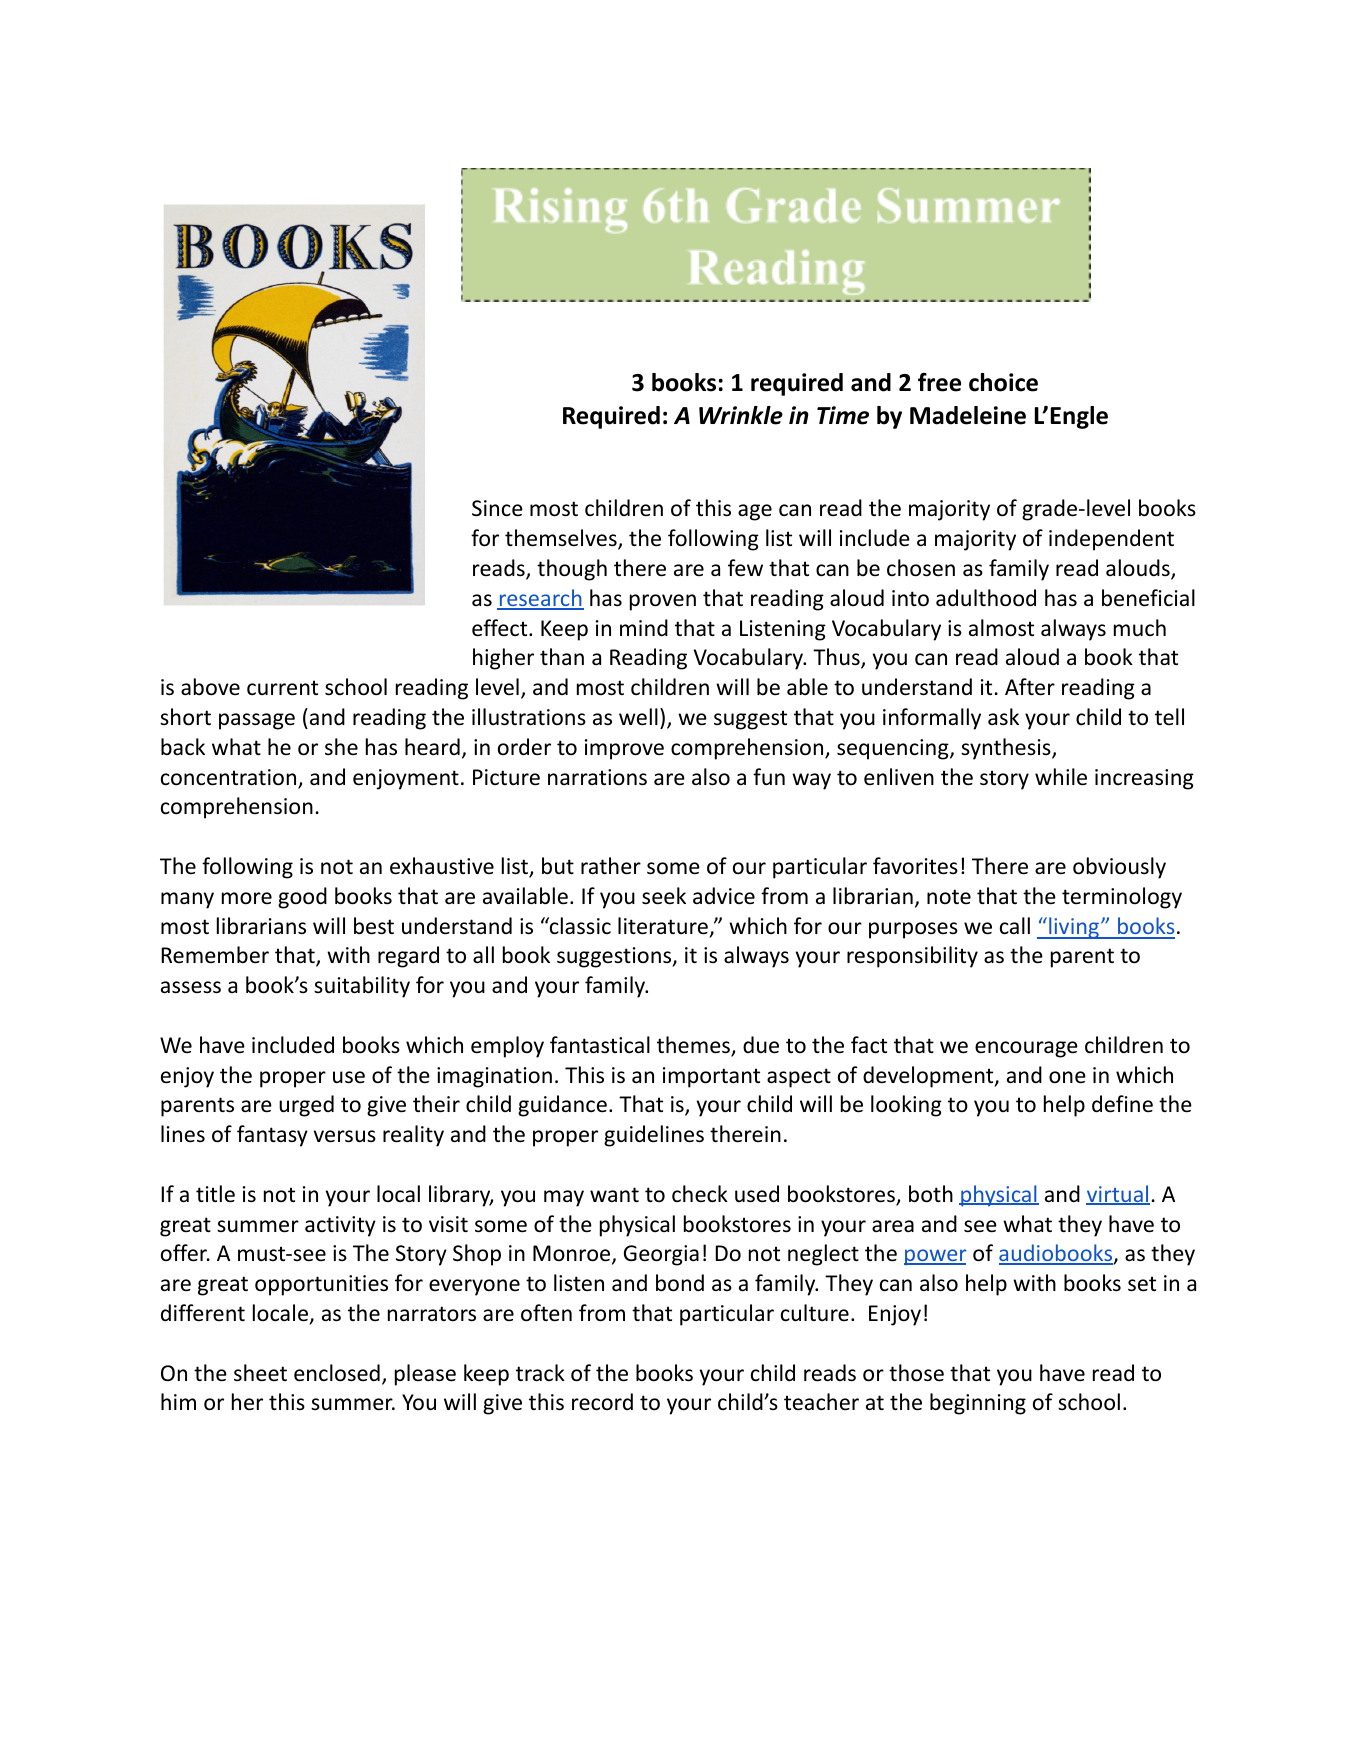 This screenshot has width=1359, height=1758. What do you see at coordinates (978, 1404) in the screenshot?
I see `beginning` at bounding box center [978, 1404].
